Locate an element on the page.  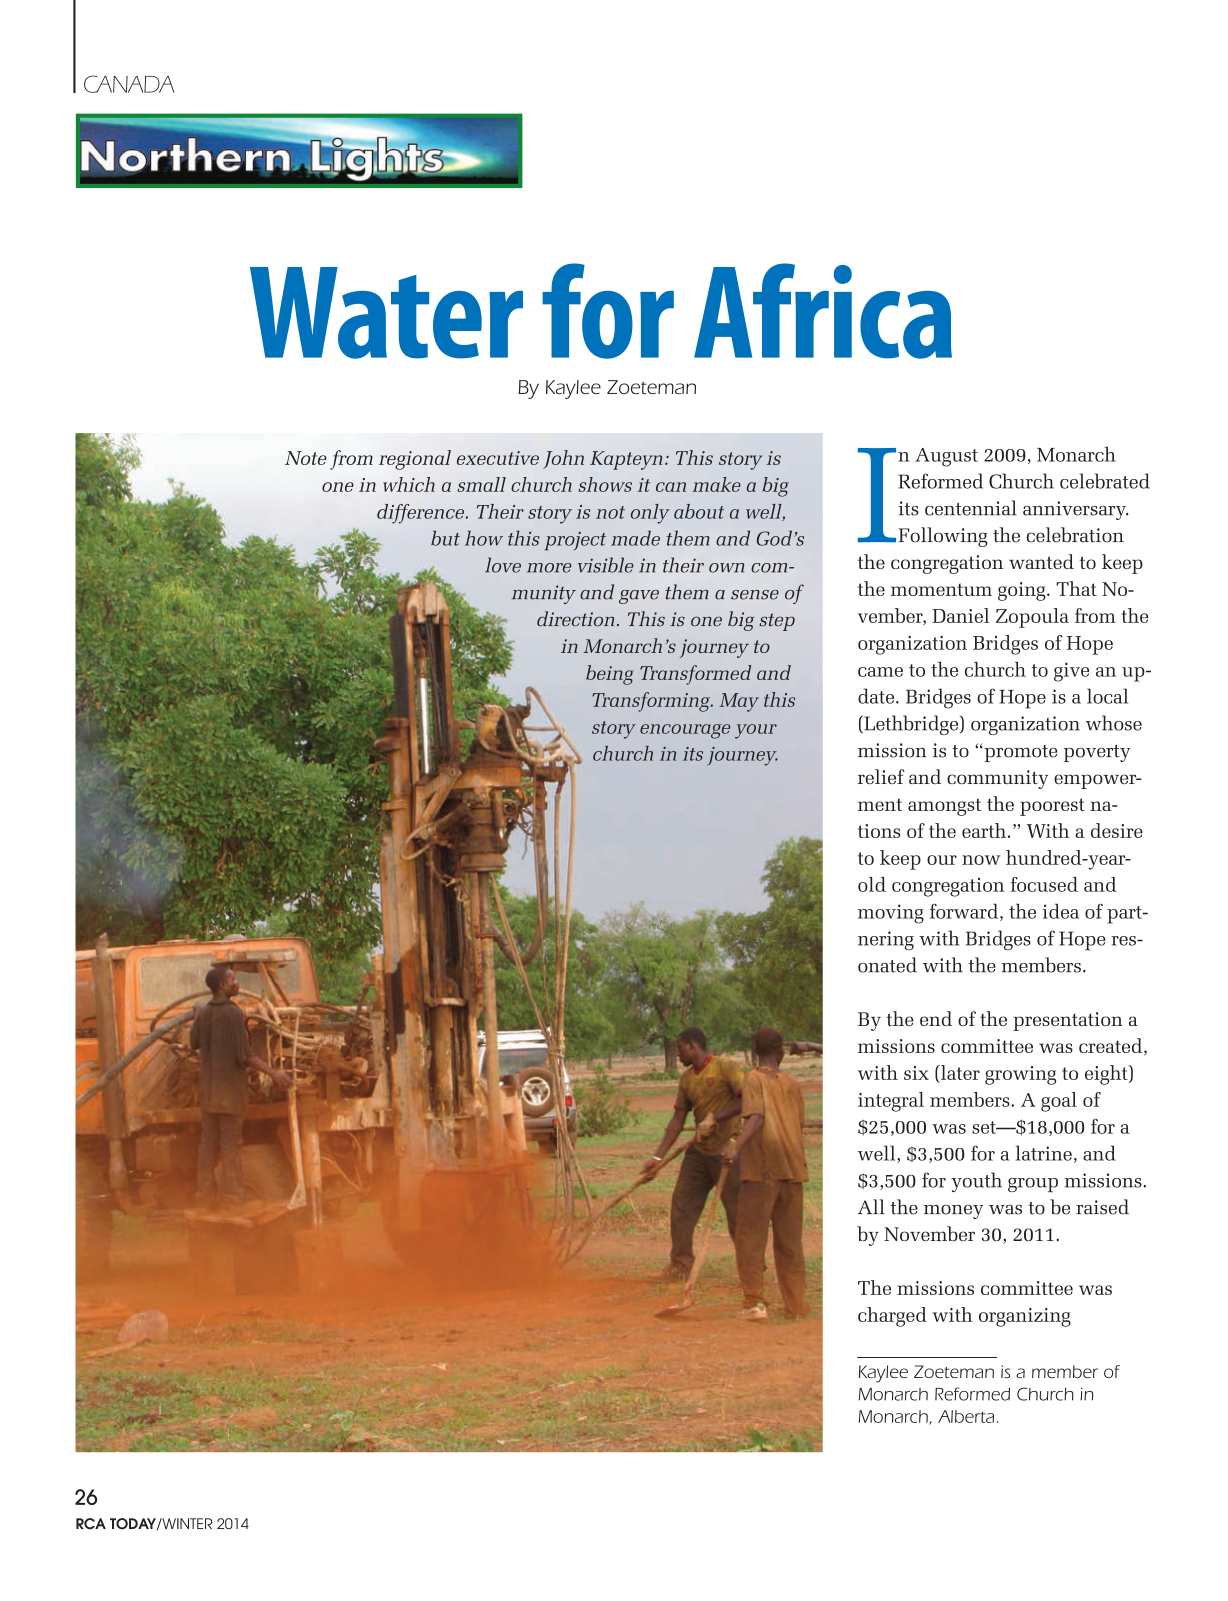
August is located at coordinates (946, 457).
